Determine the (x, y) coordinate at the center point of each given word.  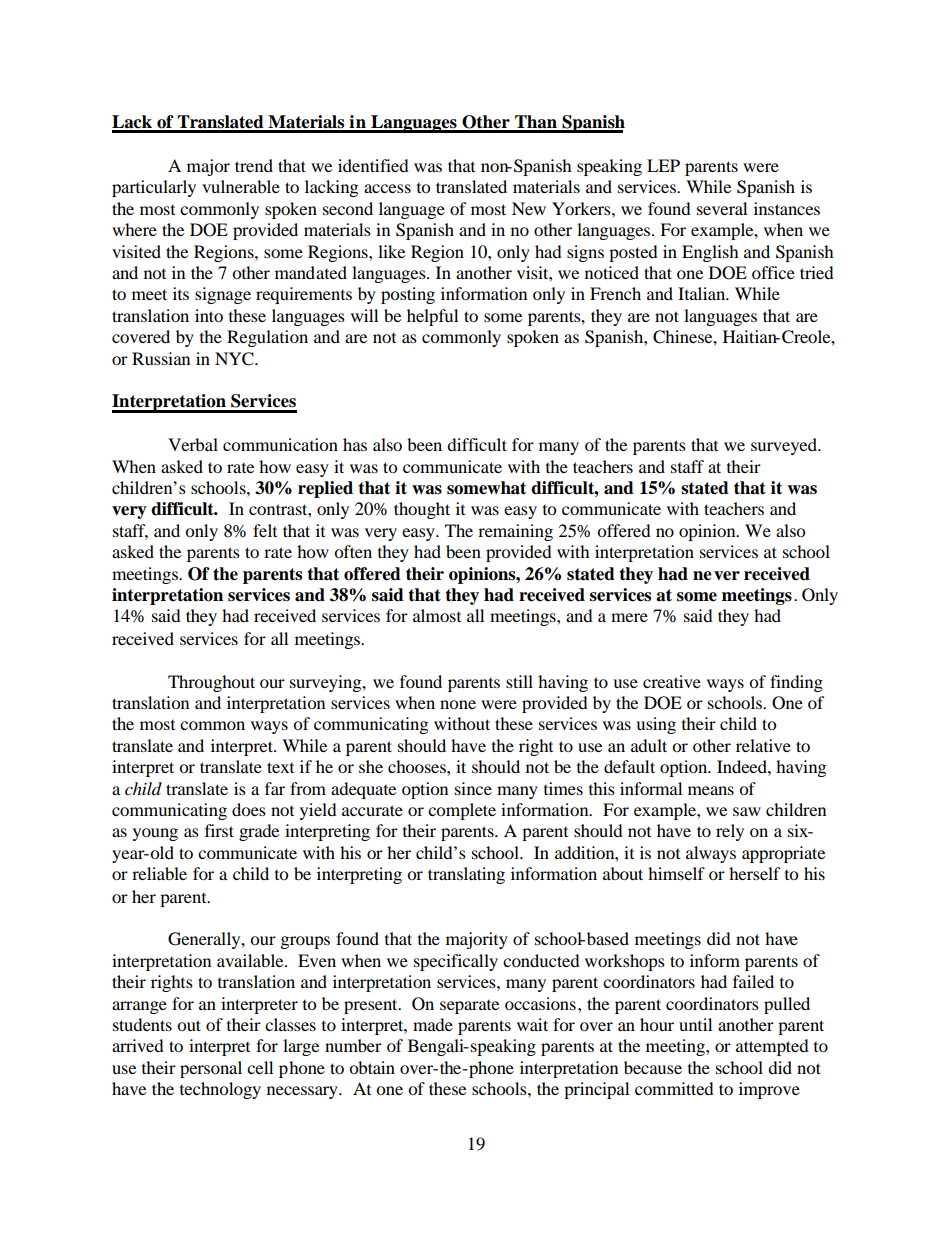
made (433, 1024)
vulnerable (241, 186)
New (529, 208)
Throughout (211, 683)
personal (211, 1069)
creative (672, 681)
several (722, 208)
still (519, 681)
